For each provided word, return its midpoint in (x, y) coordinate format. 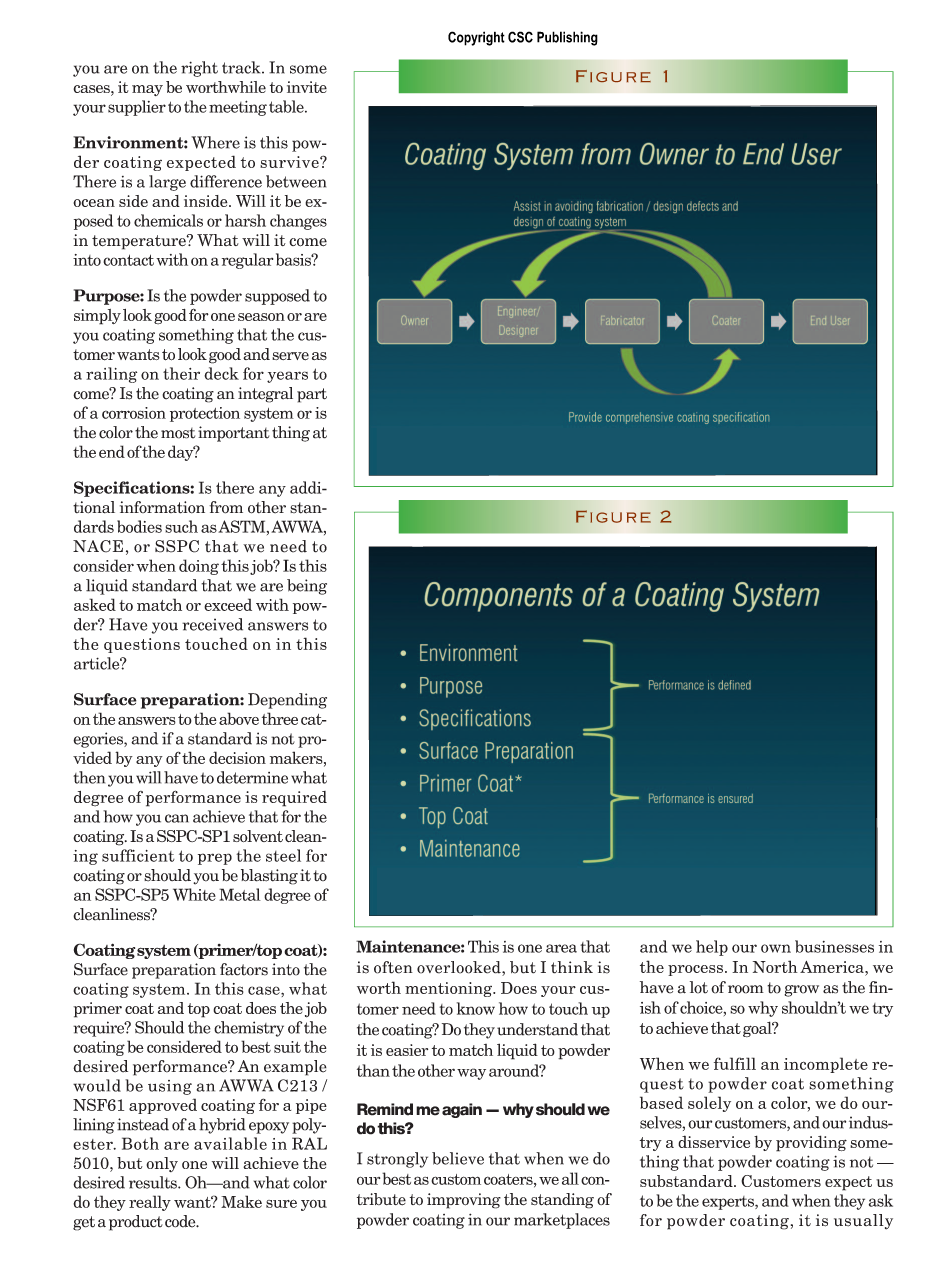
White (194, 894)
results (154, 1182)
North (775, 966)
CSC (520, 37)
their (181, 373)
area (561, 948)
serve (290, 356)
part (312, 395)
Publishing (567, 38)
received (212, 624)
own (776, 948)
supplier (137, 108)
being (307, 587)
